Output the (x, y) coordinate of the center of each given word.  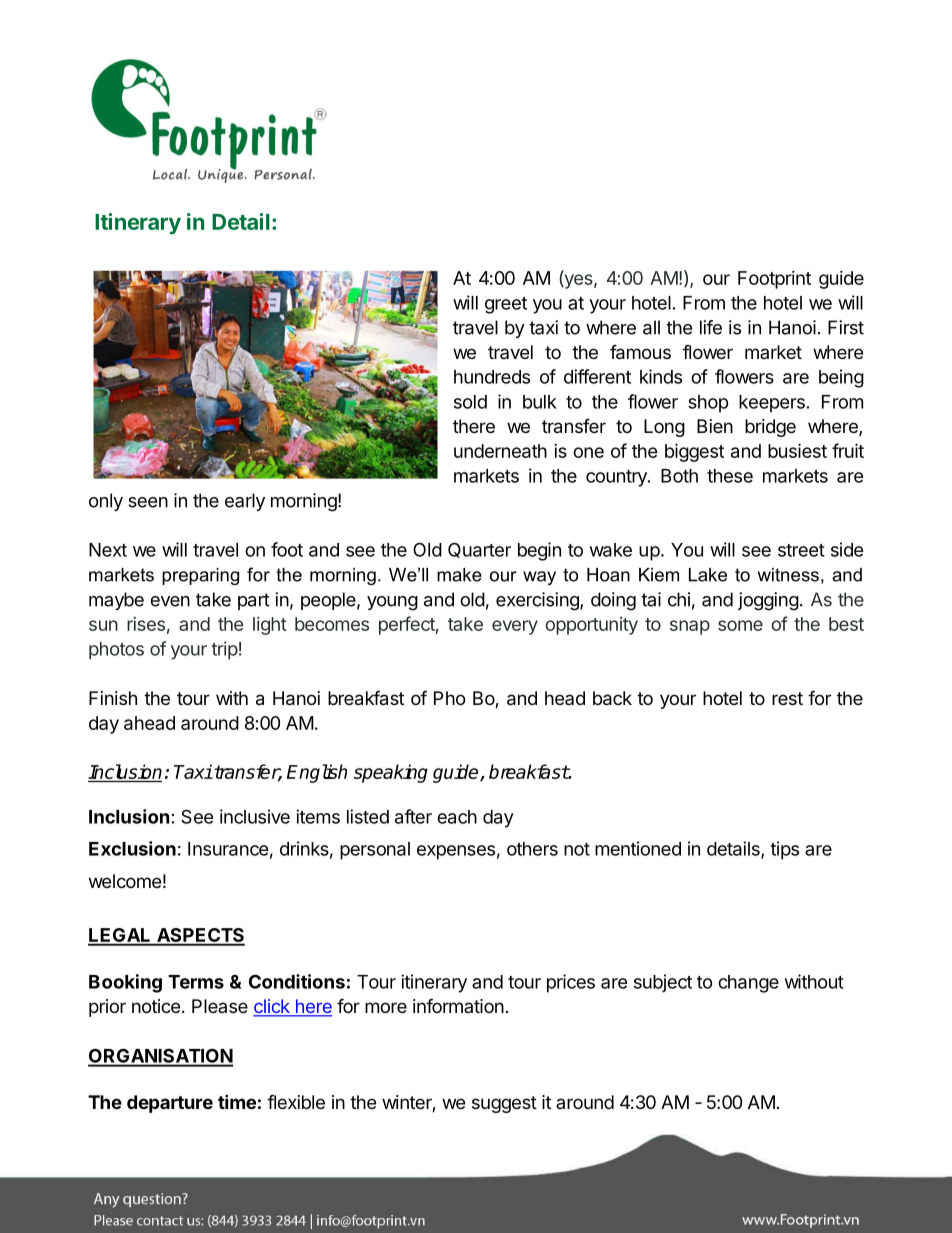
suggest (504, 1104)
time (237, 1101)
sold (470, 402)
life (711, 327)
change (748, 984)
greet (506, 305)
